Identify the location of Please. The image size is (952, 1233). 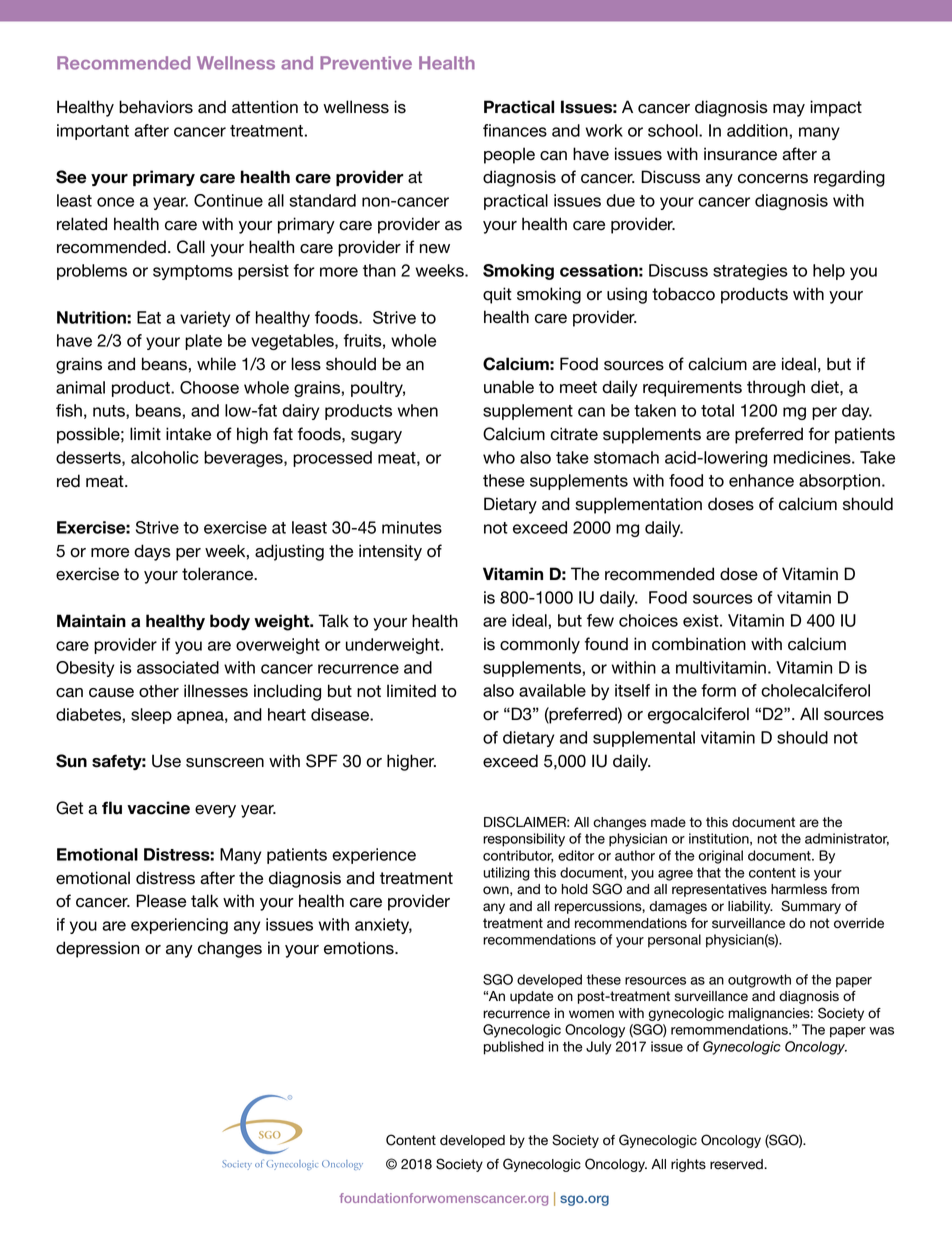
(161, 901).
